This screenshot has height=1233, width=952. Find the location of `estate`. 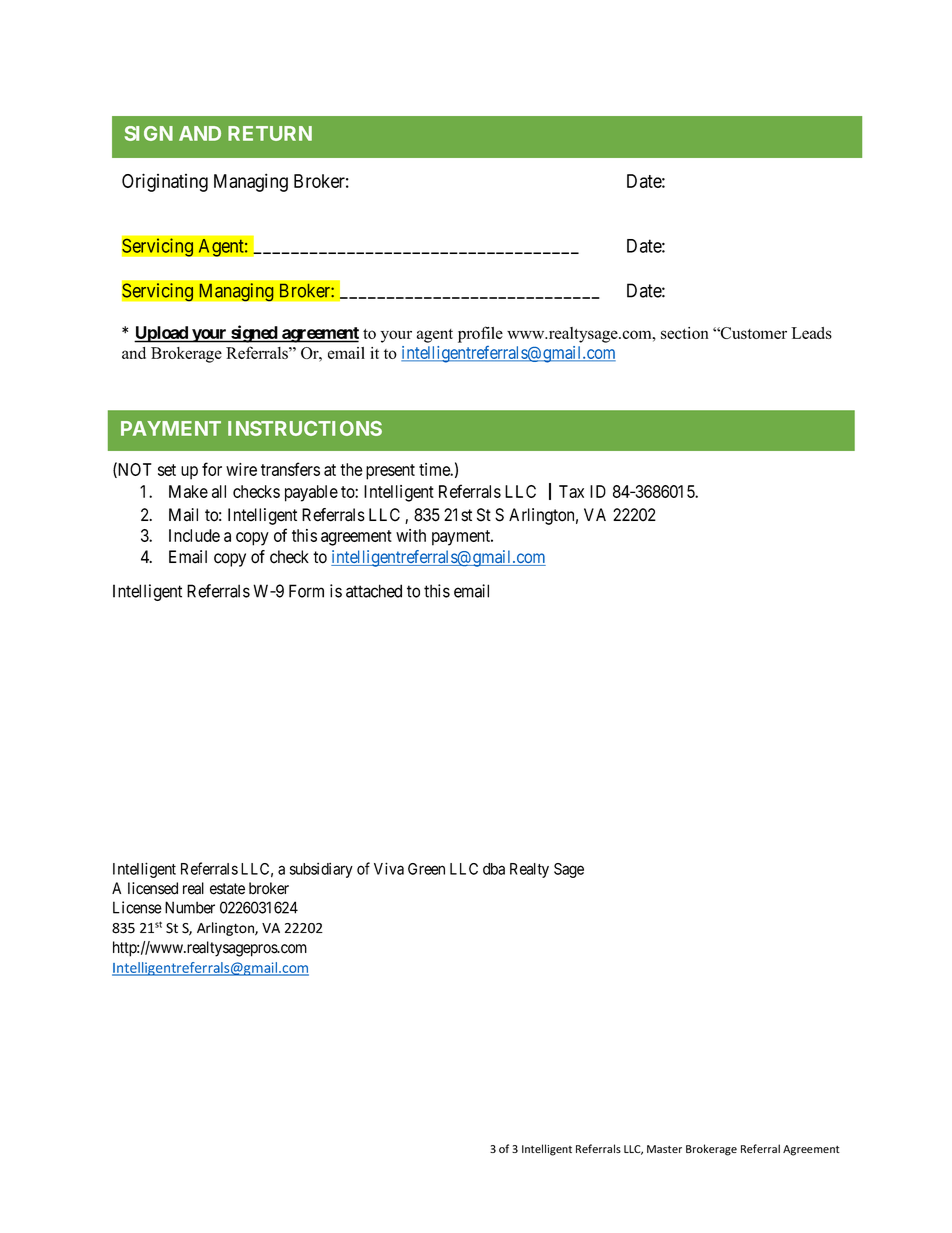

estate is located at coordinates (227, 889).
